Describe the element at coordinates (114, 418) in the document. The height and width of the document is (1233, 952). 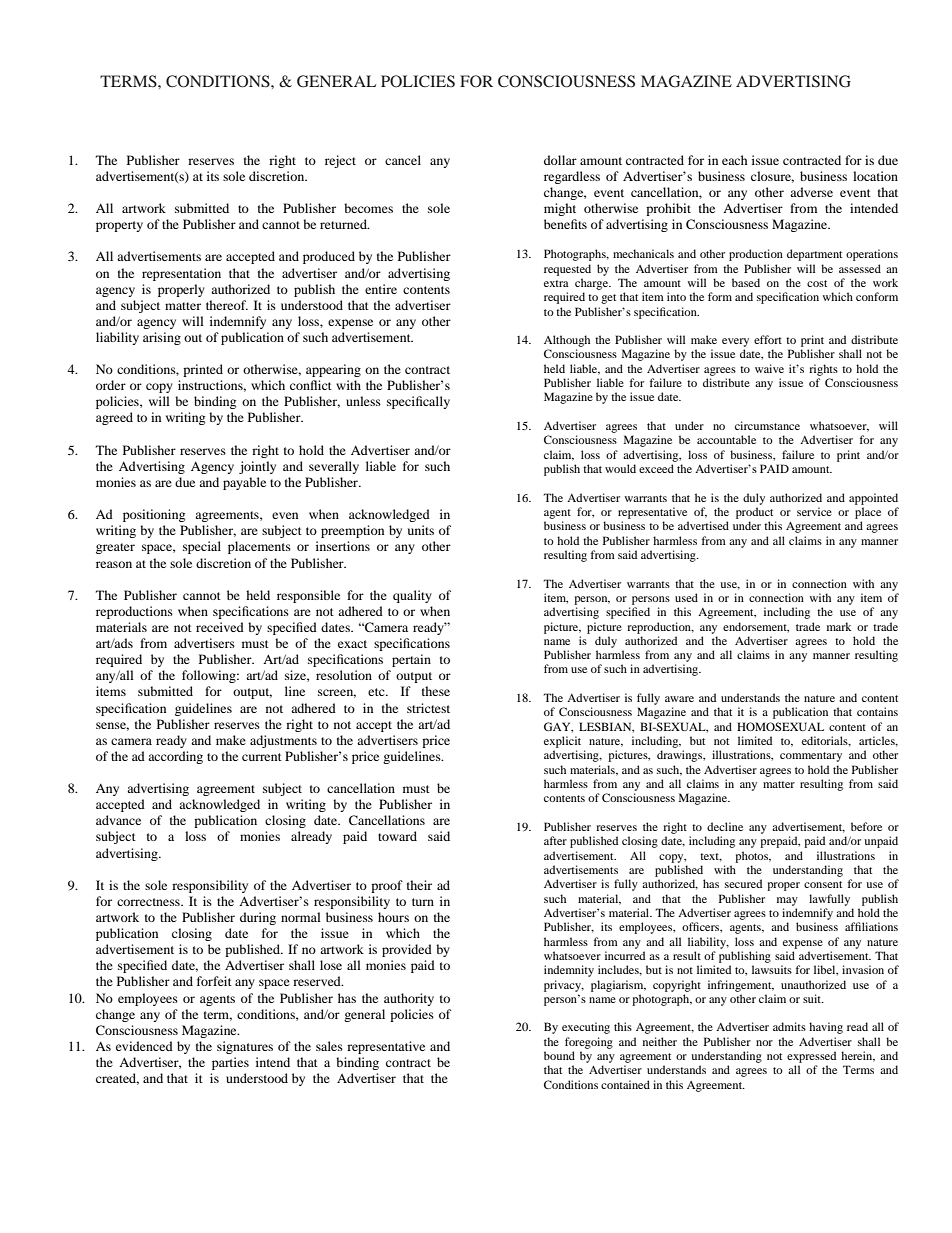
I see `agreed` at that location.
